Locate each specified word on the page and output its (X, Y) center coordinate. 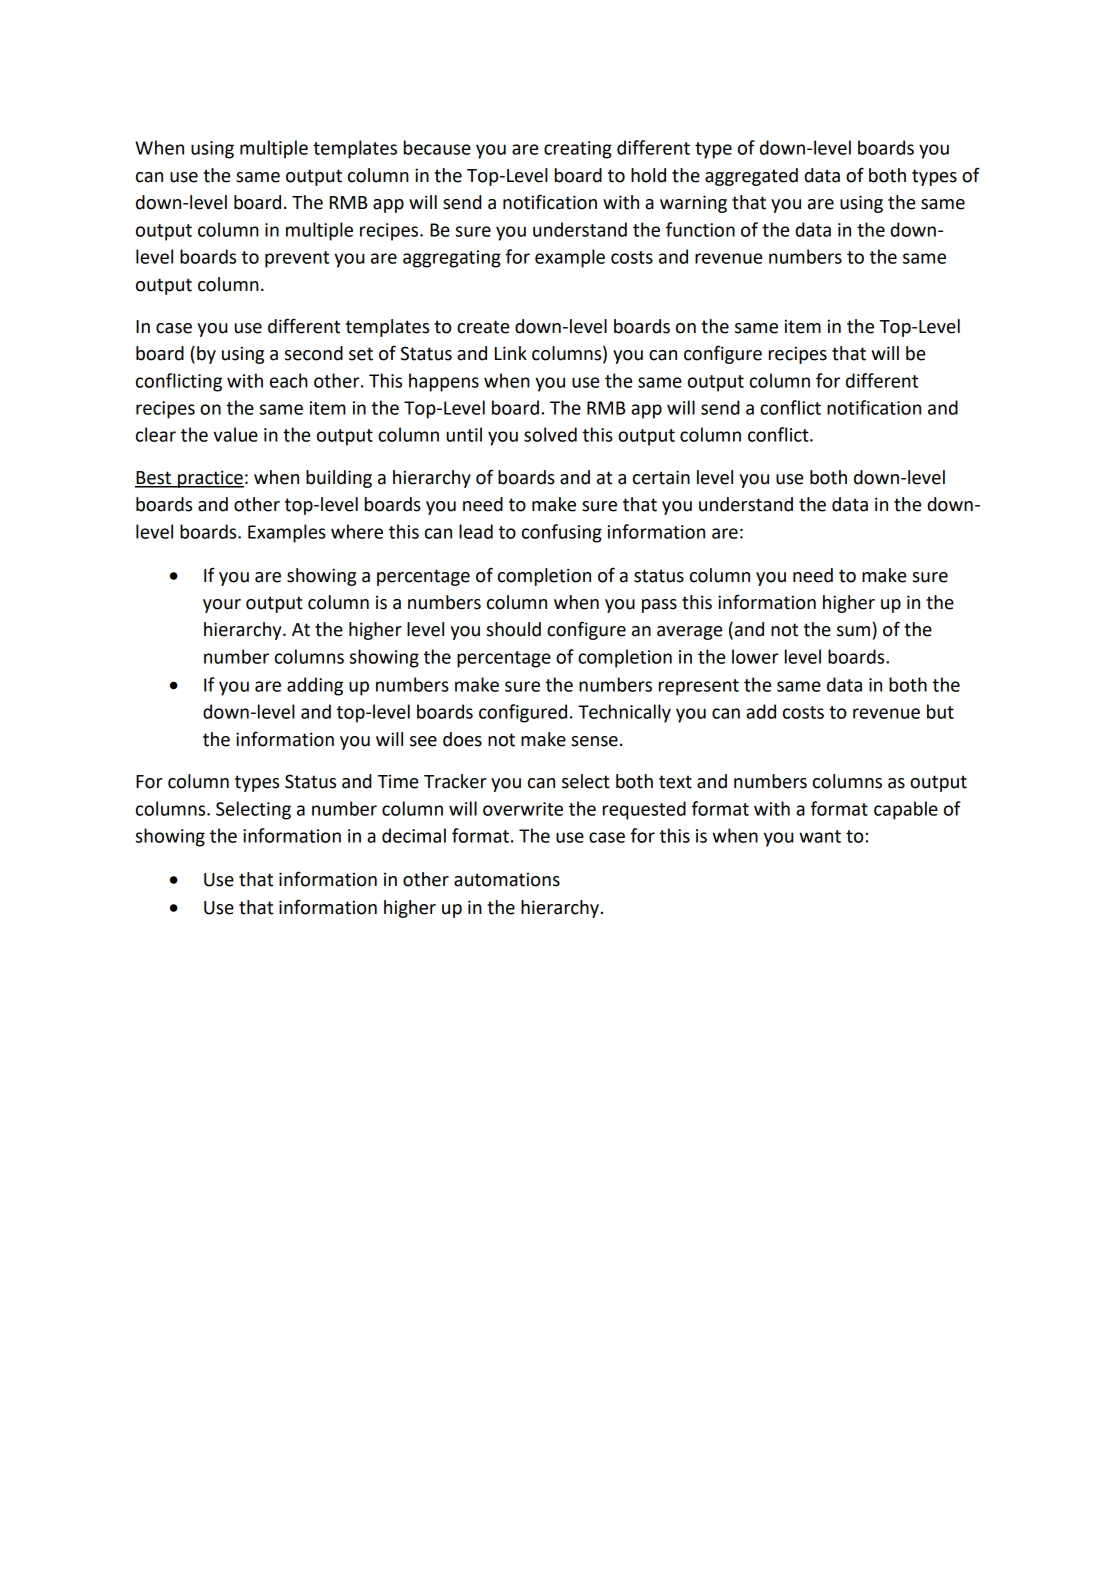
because (437, 147)
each (289, 380)
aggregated (751, 177)
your (222, 606)
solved (550, 434)
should (514, 629)
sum (853, 631)
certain (661, 477)
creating (578, 150)
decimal (414, 835)
